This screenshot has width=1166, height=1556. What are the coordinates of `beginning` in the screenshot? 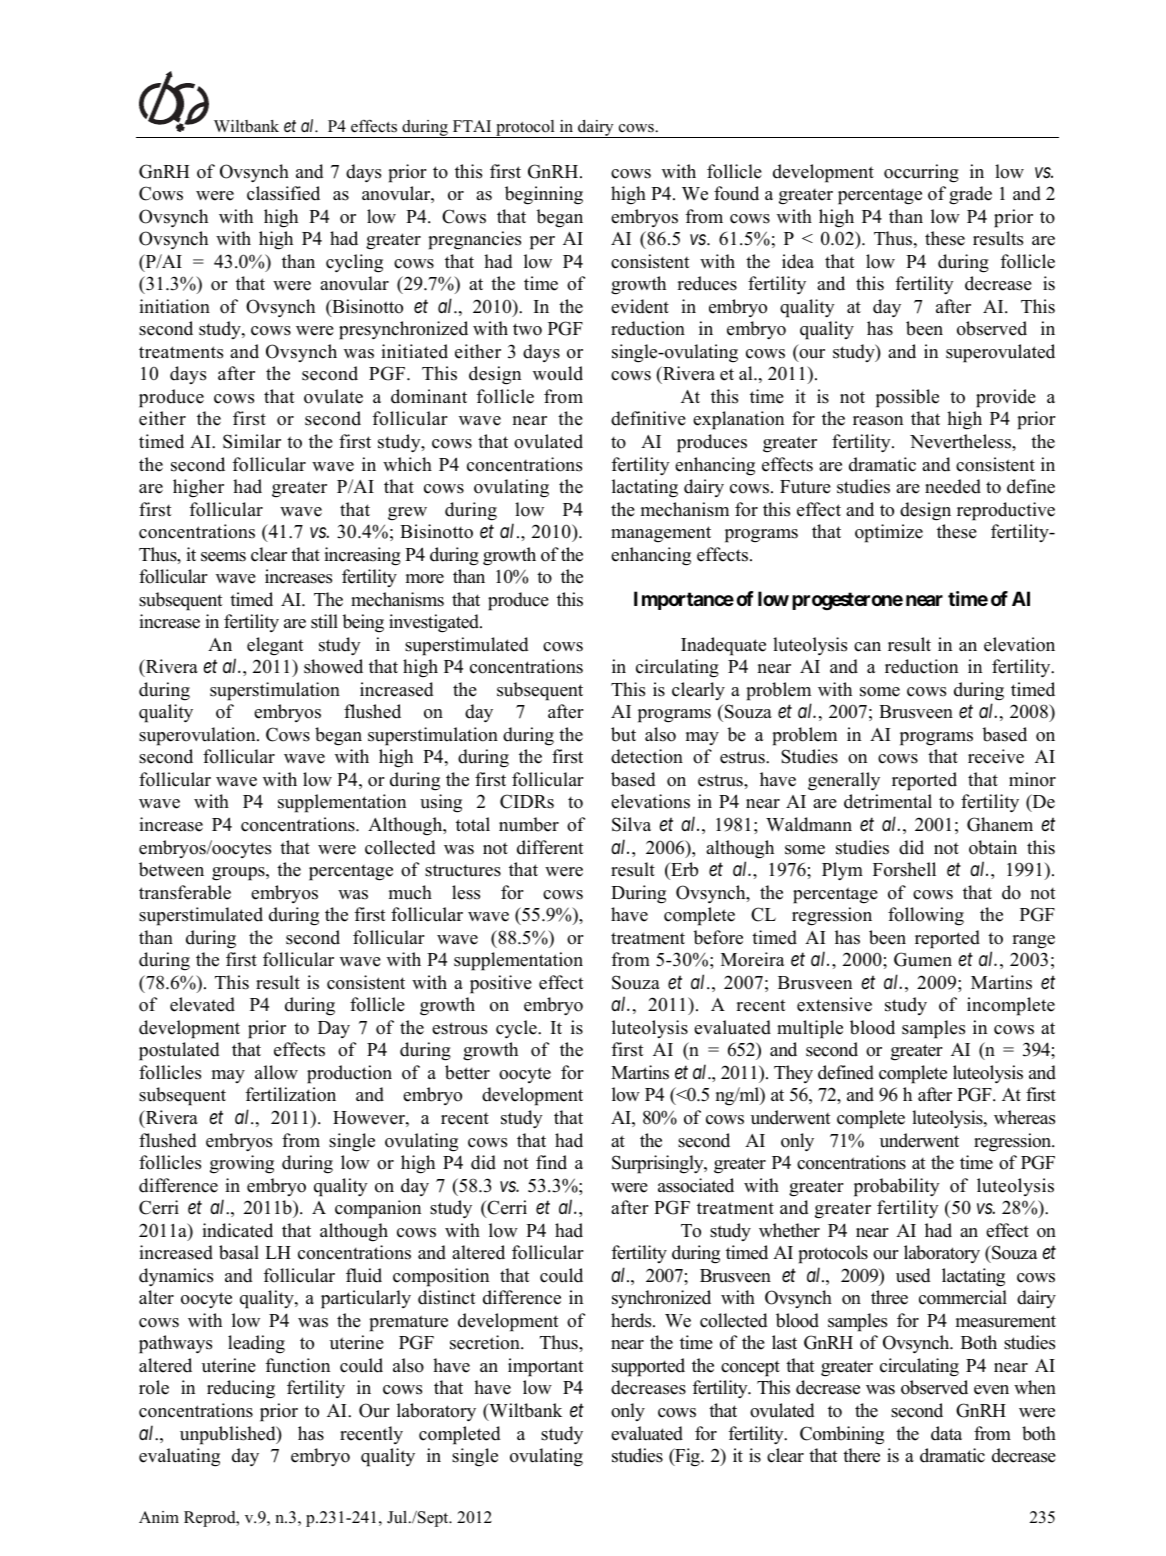 It's located at (544, 195).
